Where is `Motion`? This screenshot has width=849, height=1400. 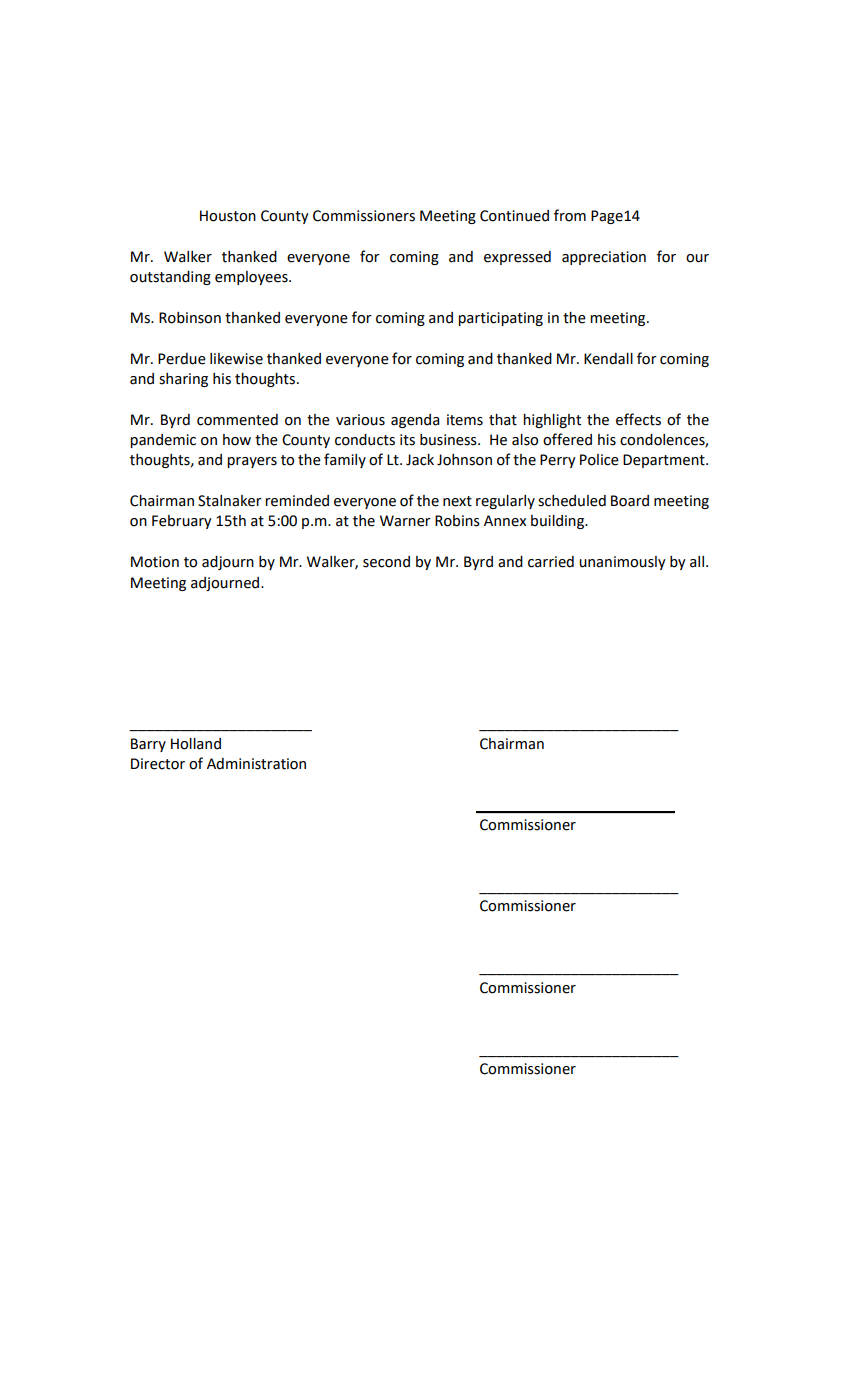
Motion is located at coordinates (155, 562).
